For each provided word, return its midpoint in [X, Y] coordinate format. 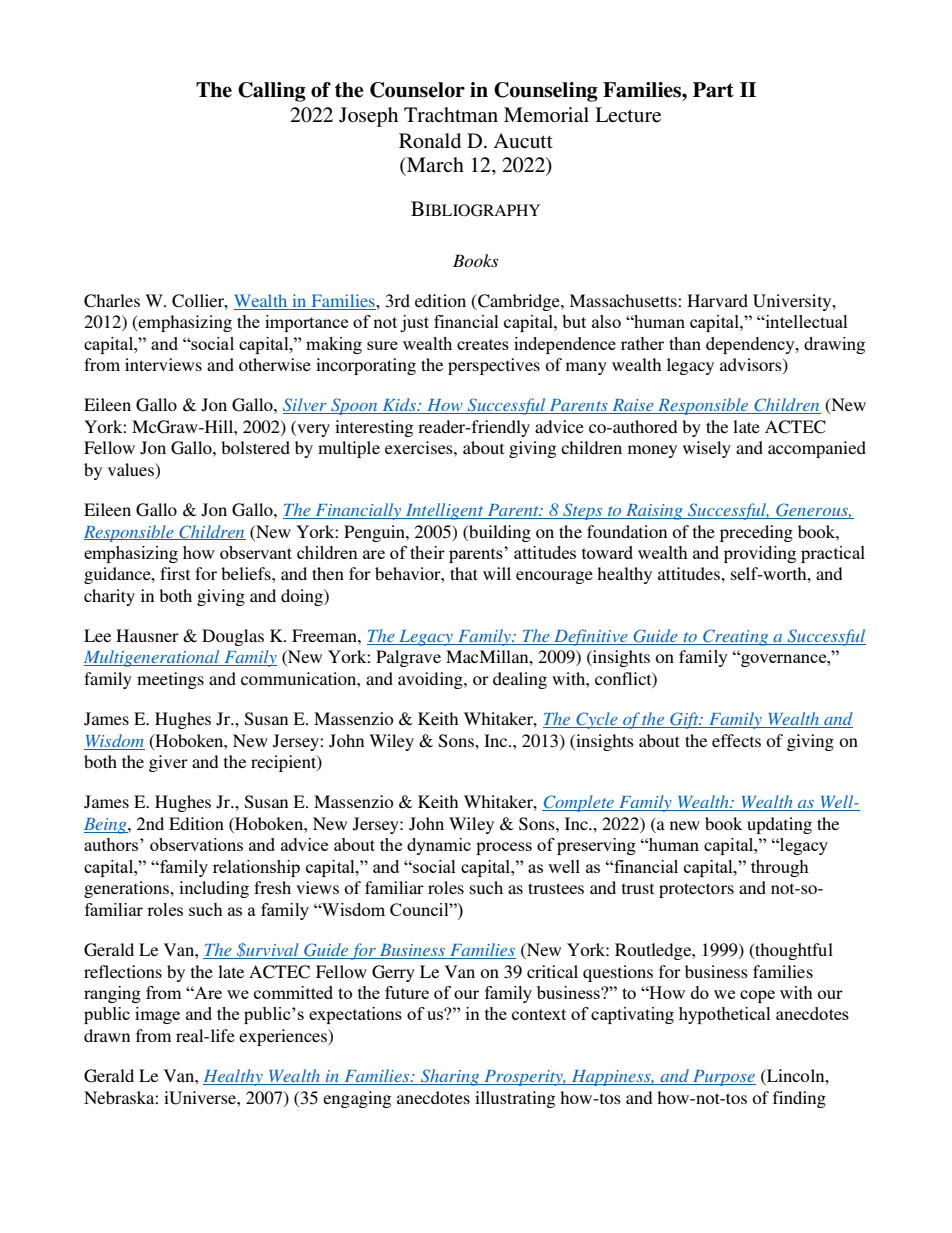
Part [713, 90]
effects [736, 740]
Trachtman [451, 114]
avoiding [431, 680]
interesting [374, 428]
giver [168, 763]
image [157, 1015]
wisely [707, 449]
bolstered [255, 447]
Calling [272, 92]
